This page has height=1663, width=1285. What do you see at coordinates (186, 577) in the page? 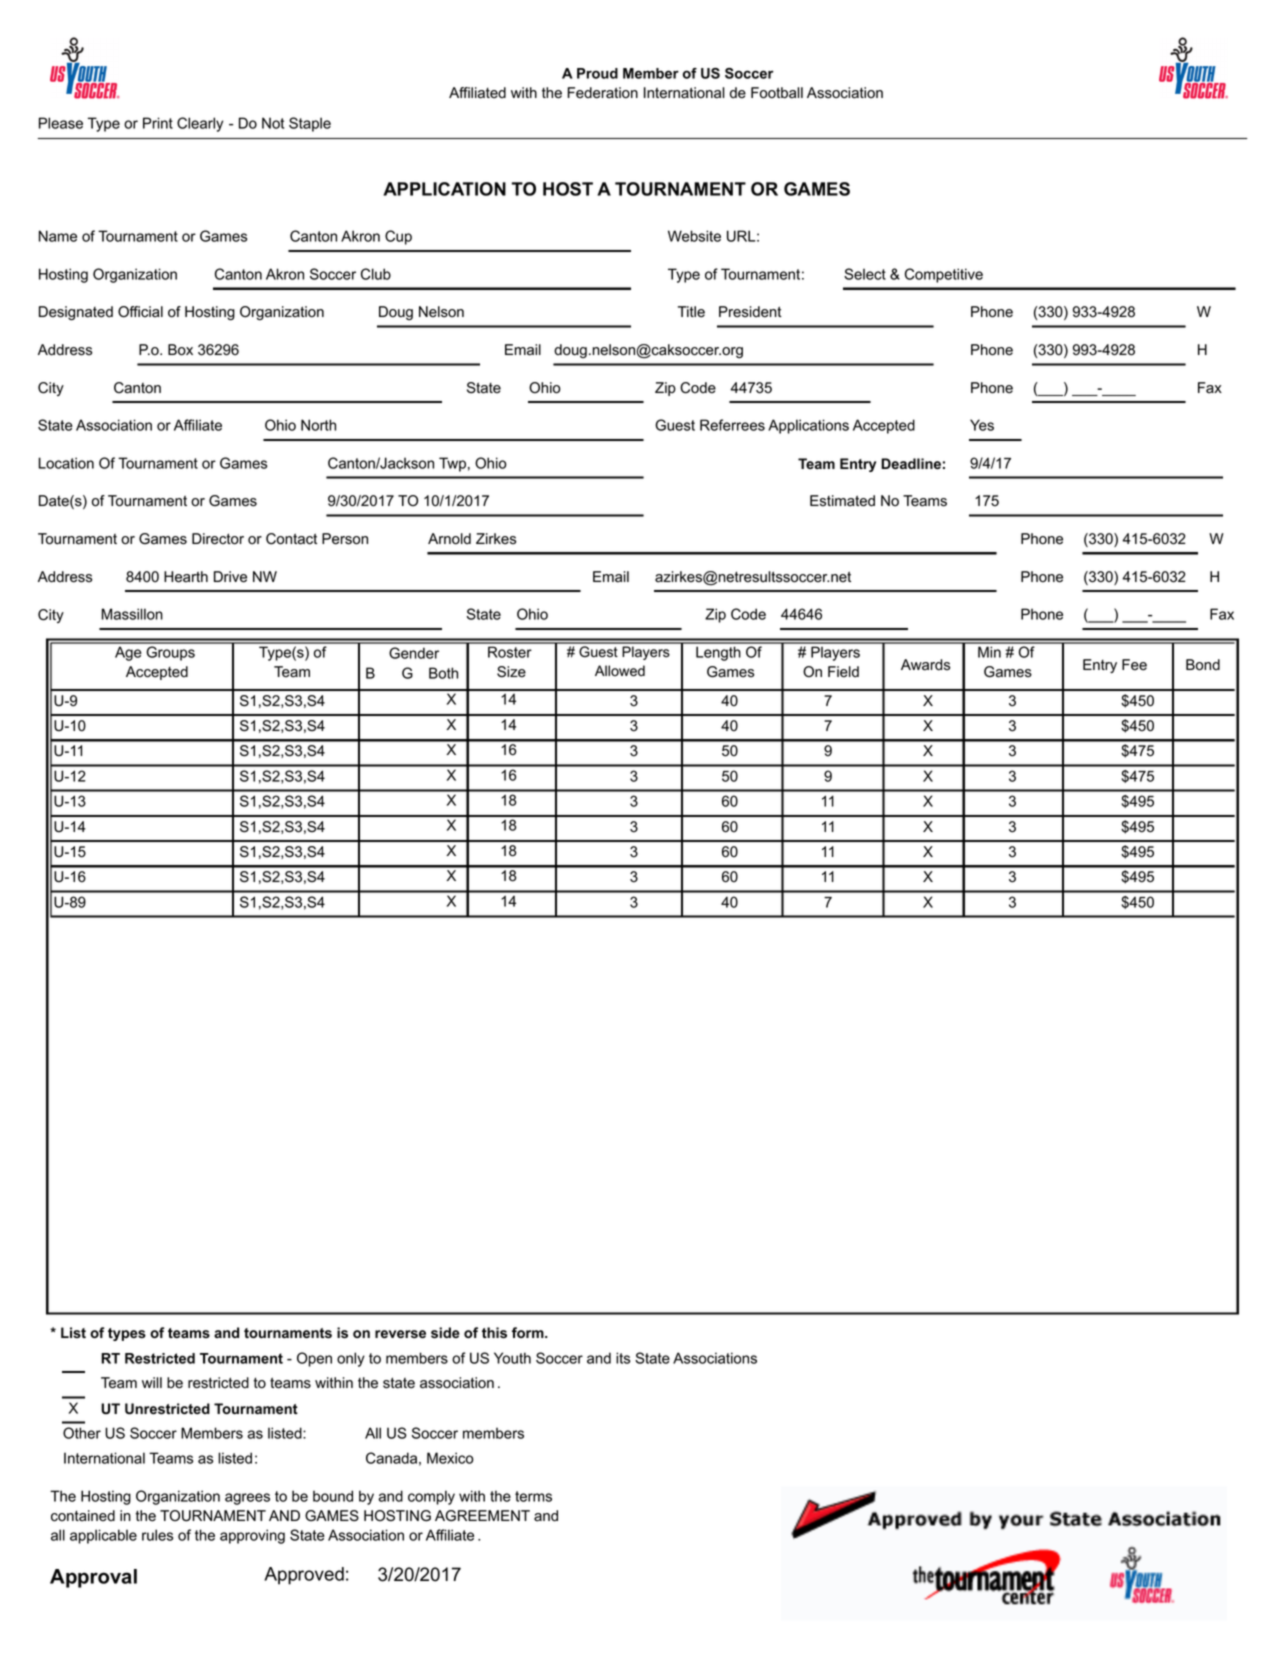
I see `Hearth` at bounding box center [186, 577].
